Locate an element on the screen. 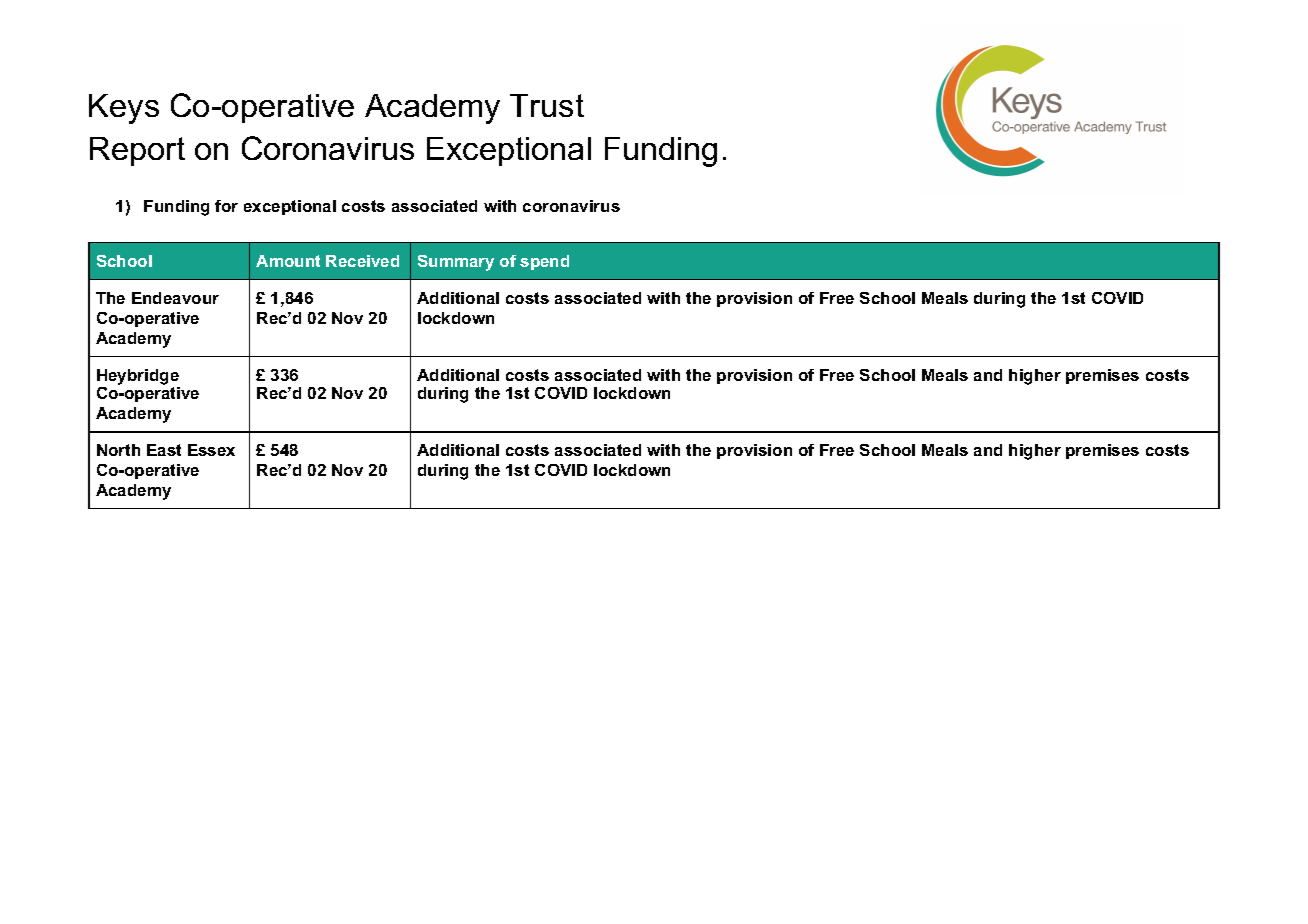 This screenshot has width=1308, height=924. Keys is located at coordinates (124, 109).
